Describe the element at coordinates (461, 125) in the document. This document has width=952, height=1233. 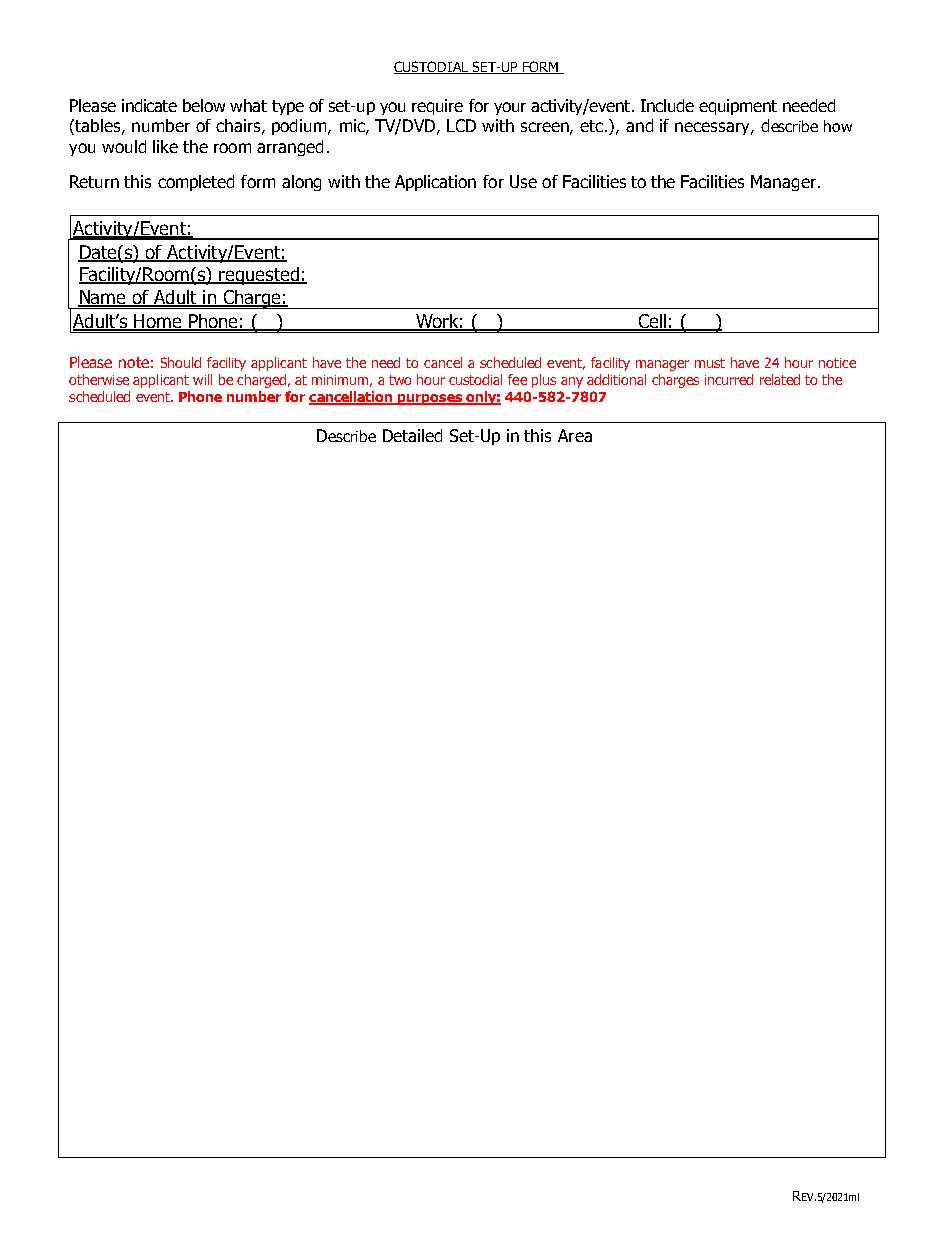
I see `LCD` at that location.
